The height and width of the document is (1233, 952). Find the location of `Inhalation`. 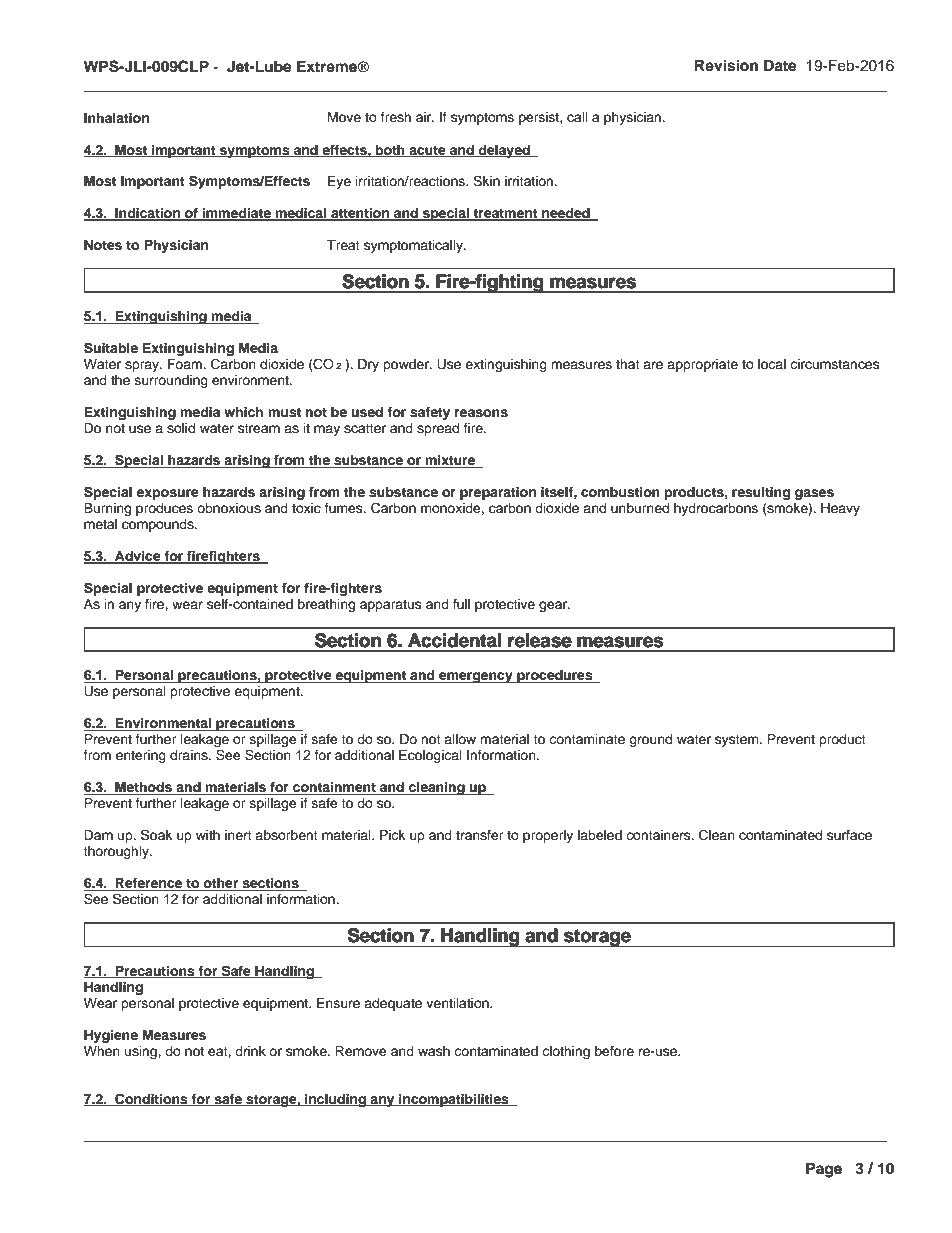

Inhalation is located at coordinates (116, 118).
